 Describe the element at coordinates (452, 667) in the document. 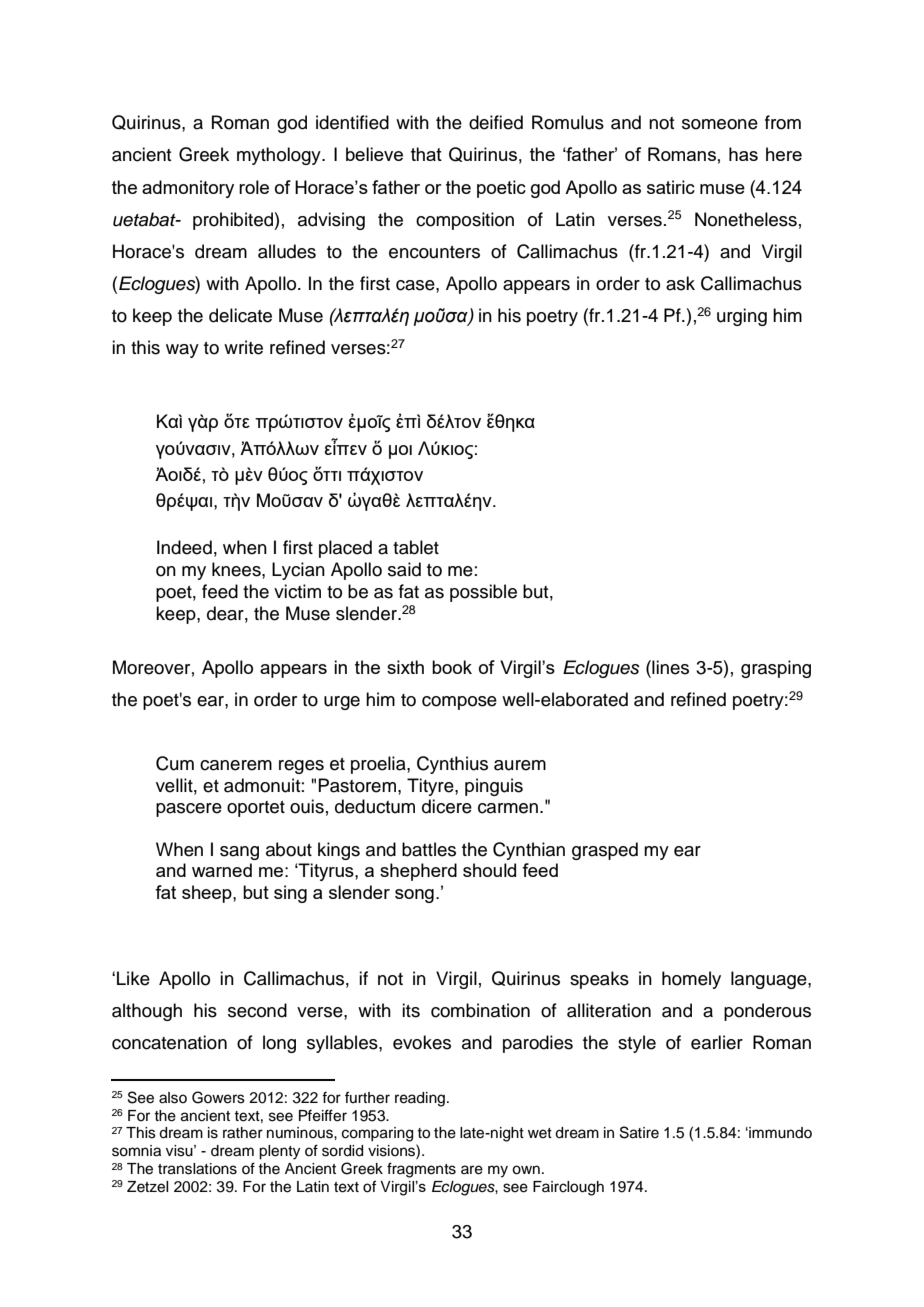

I see `book` at that location.
